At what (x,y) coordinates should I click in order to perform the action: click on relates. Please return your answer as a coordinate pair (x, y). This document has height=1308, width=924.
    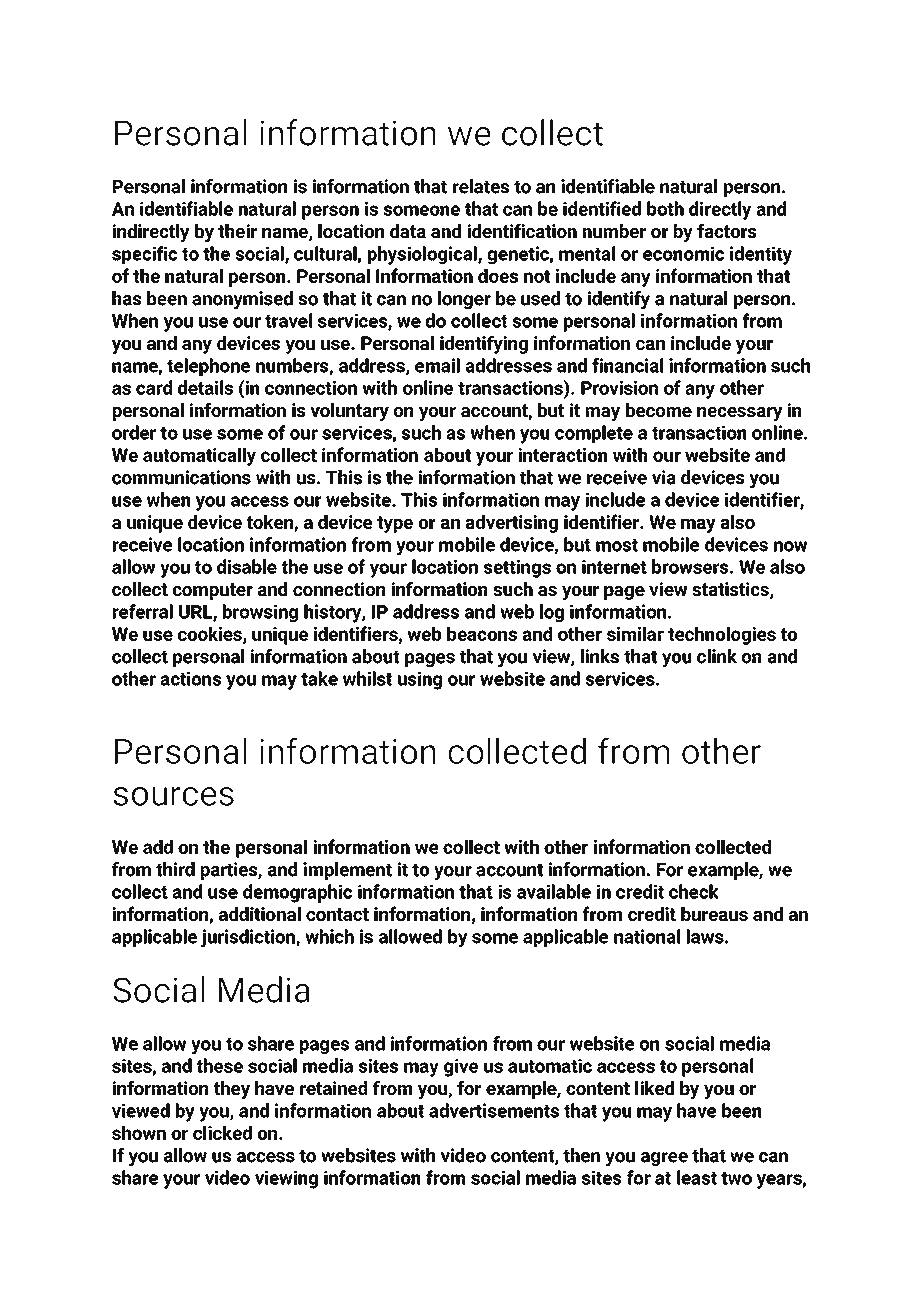
    Looking at the image, I should click on (481, 186).
